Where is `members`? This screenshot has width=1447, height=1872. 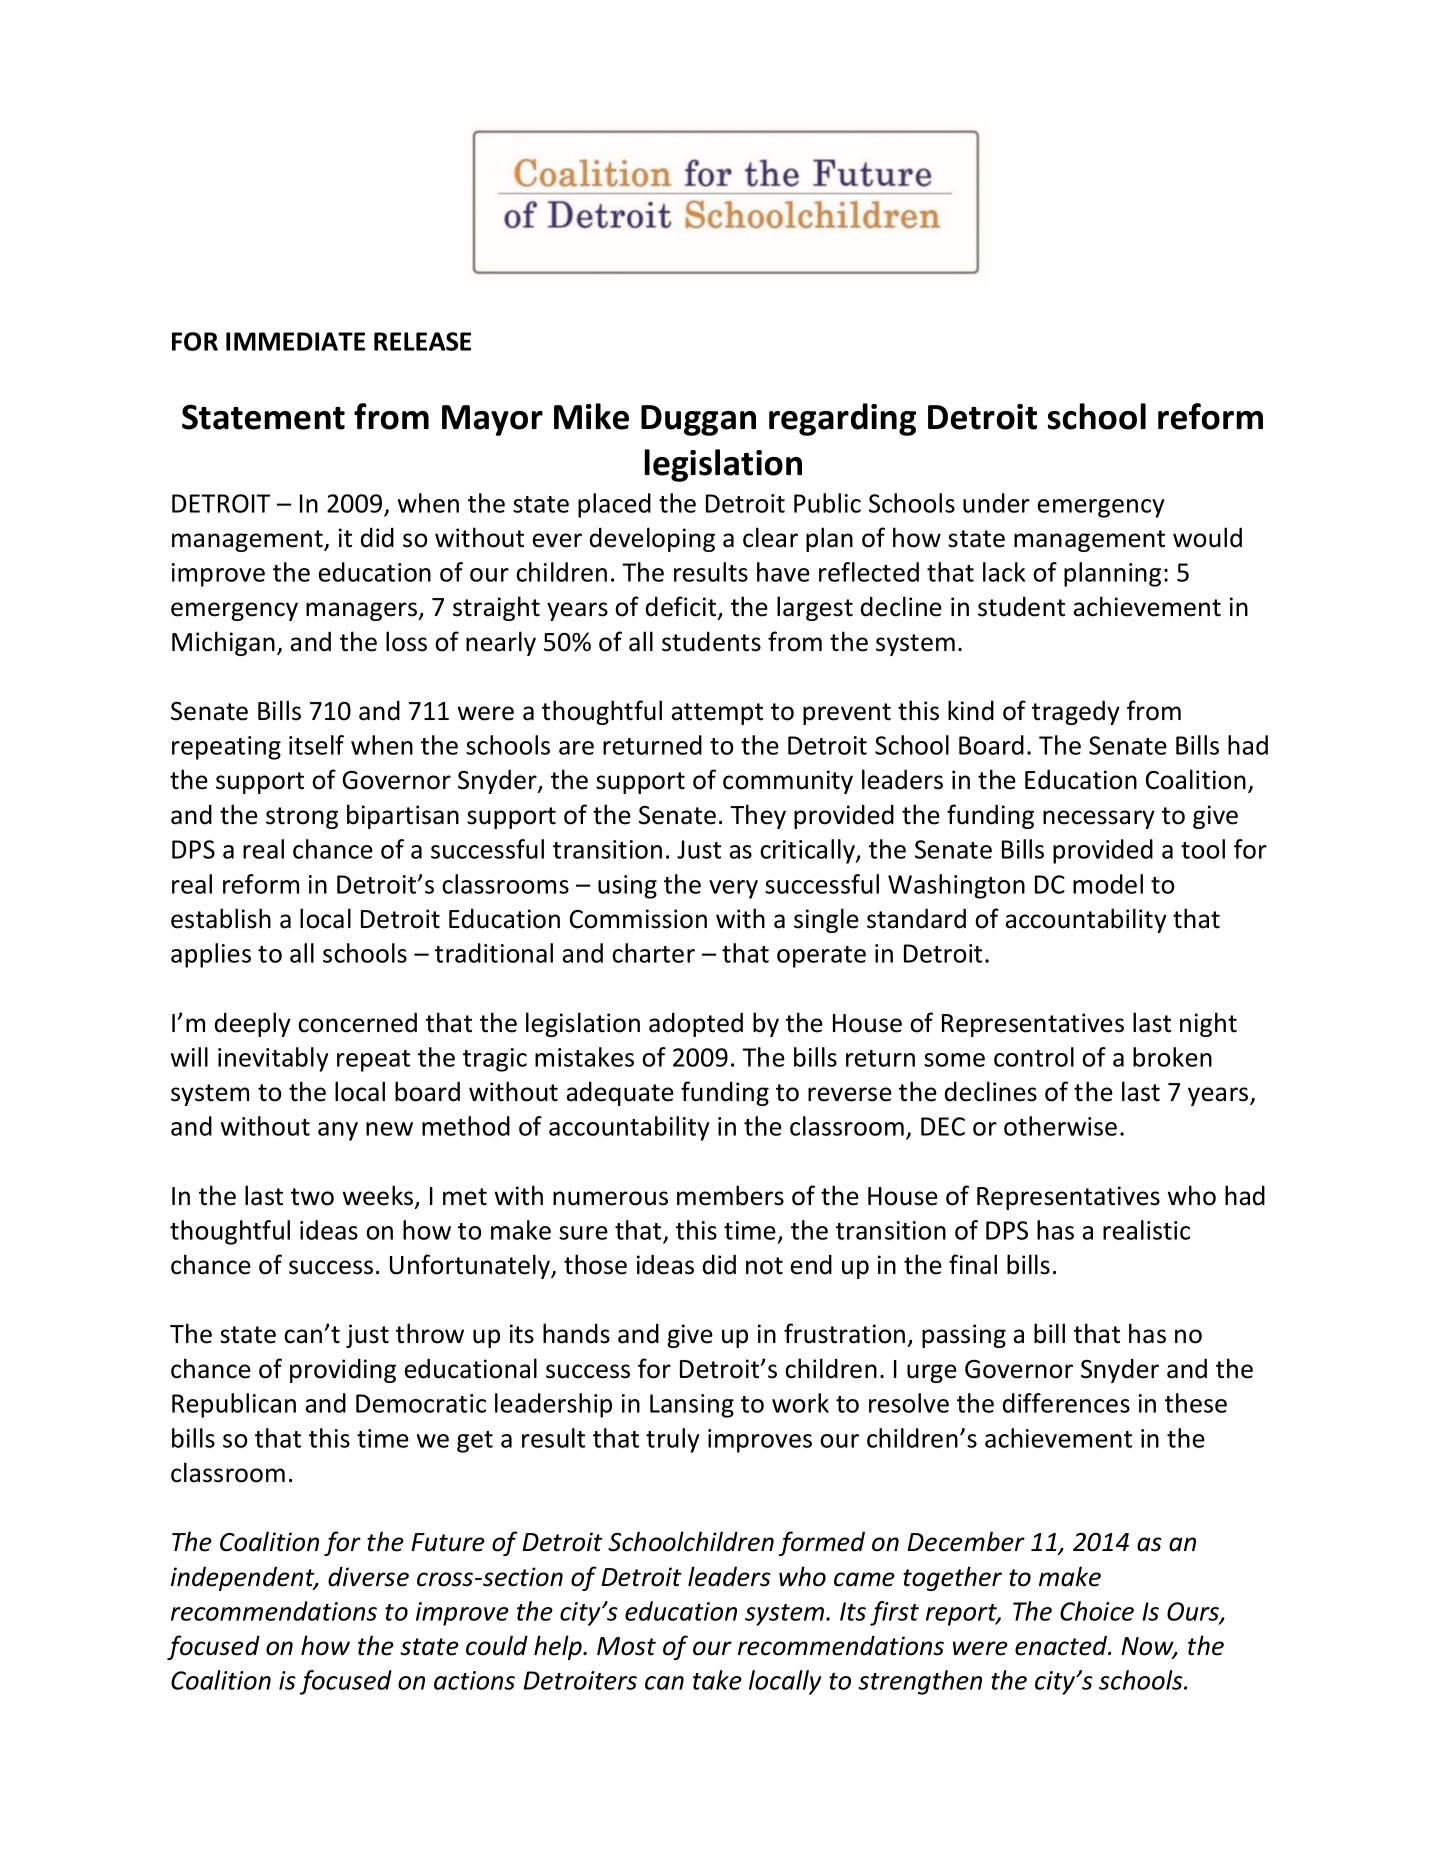 members is located at coordinates (730, 1195).
